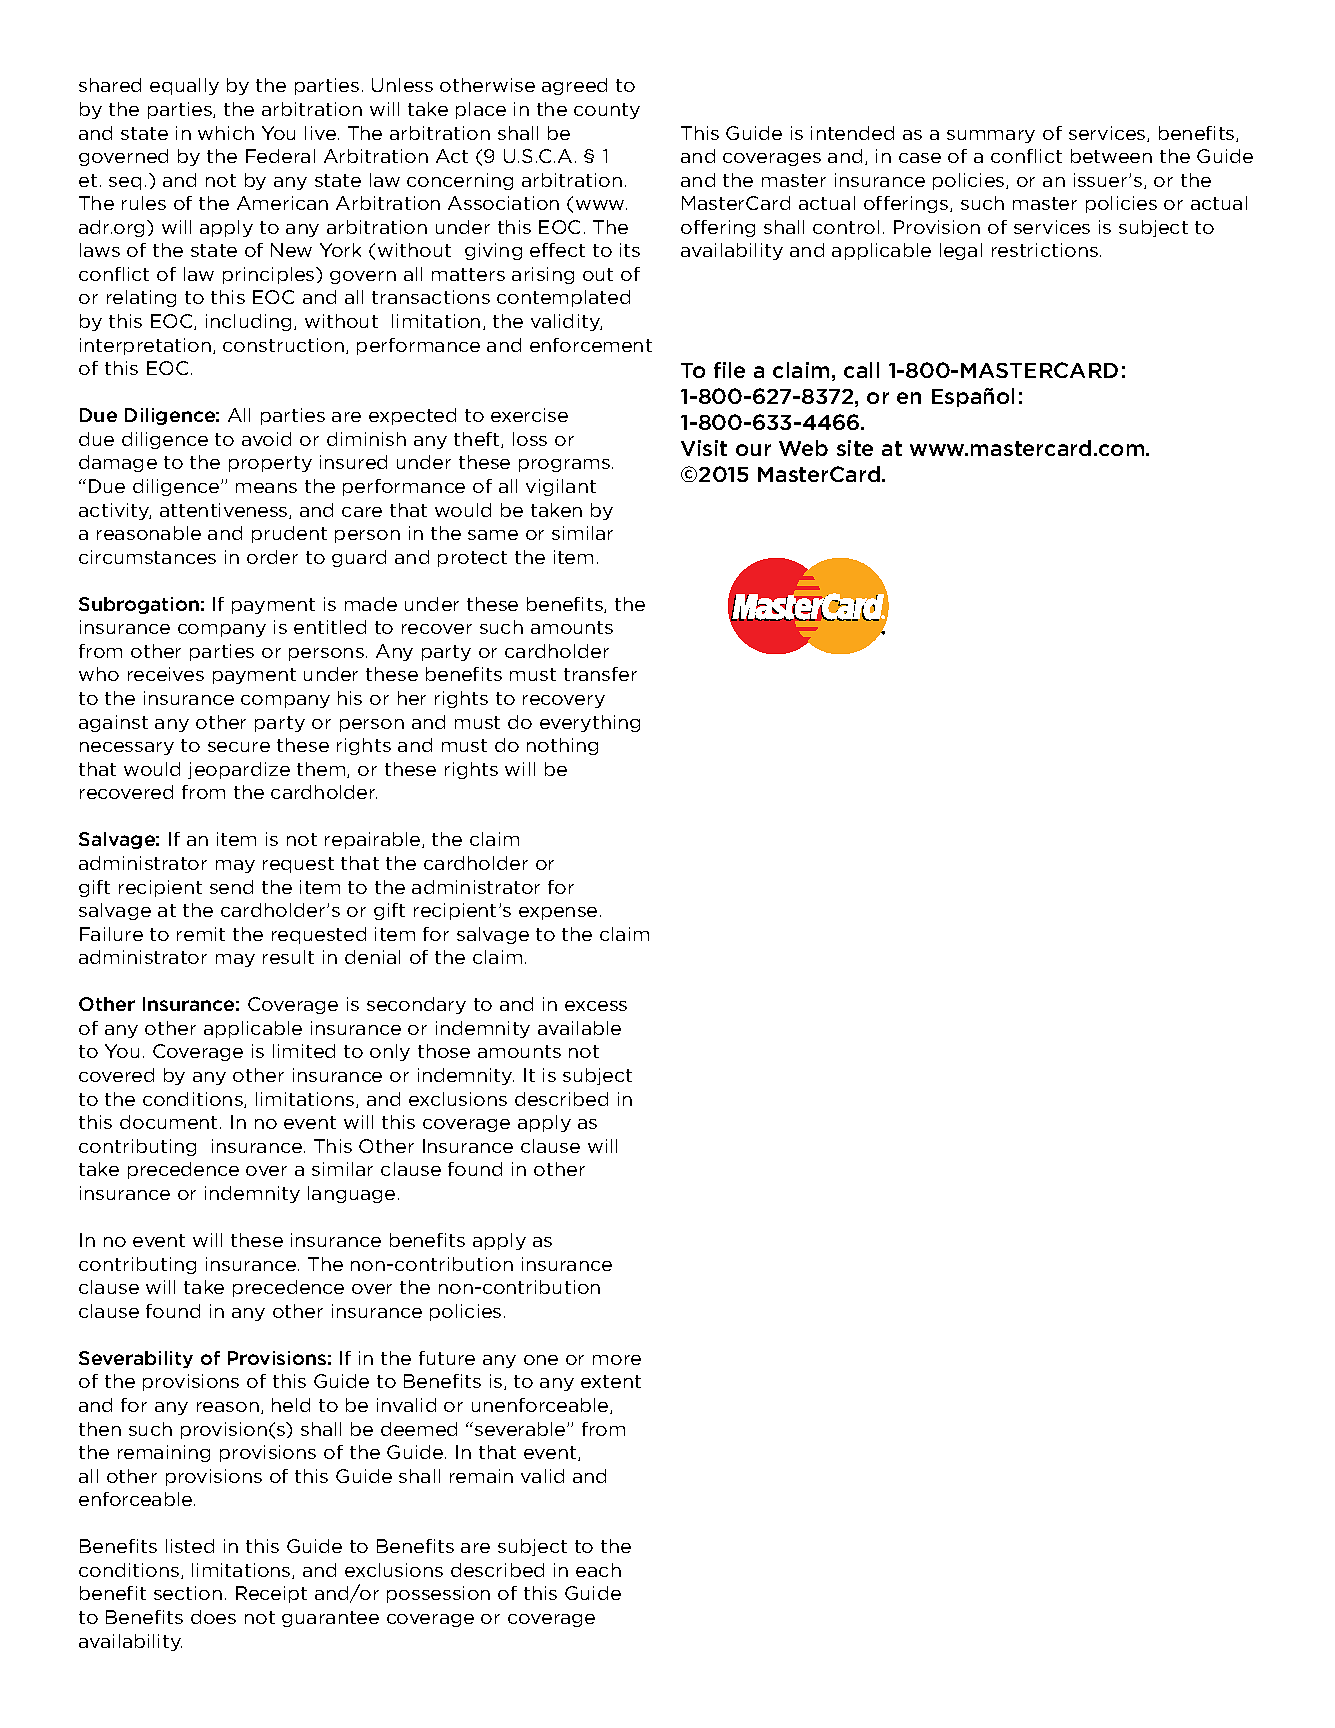 The height and width of the document is (1728, 1335). Describe the element at coordinates (600, 674) in the document. I see `transfer` at that location.
